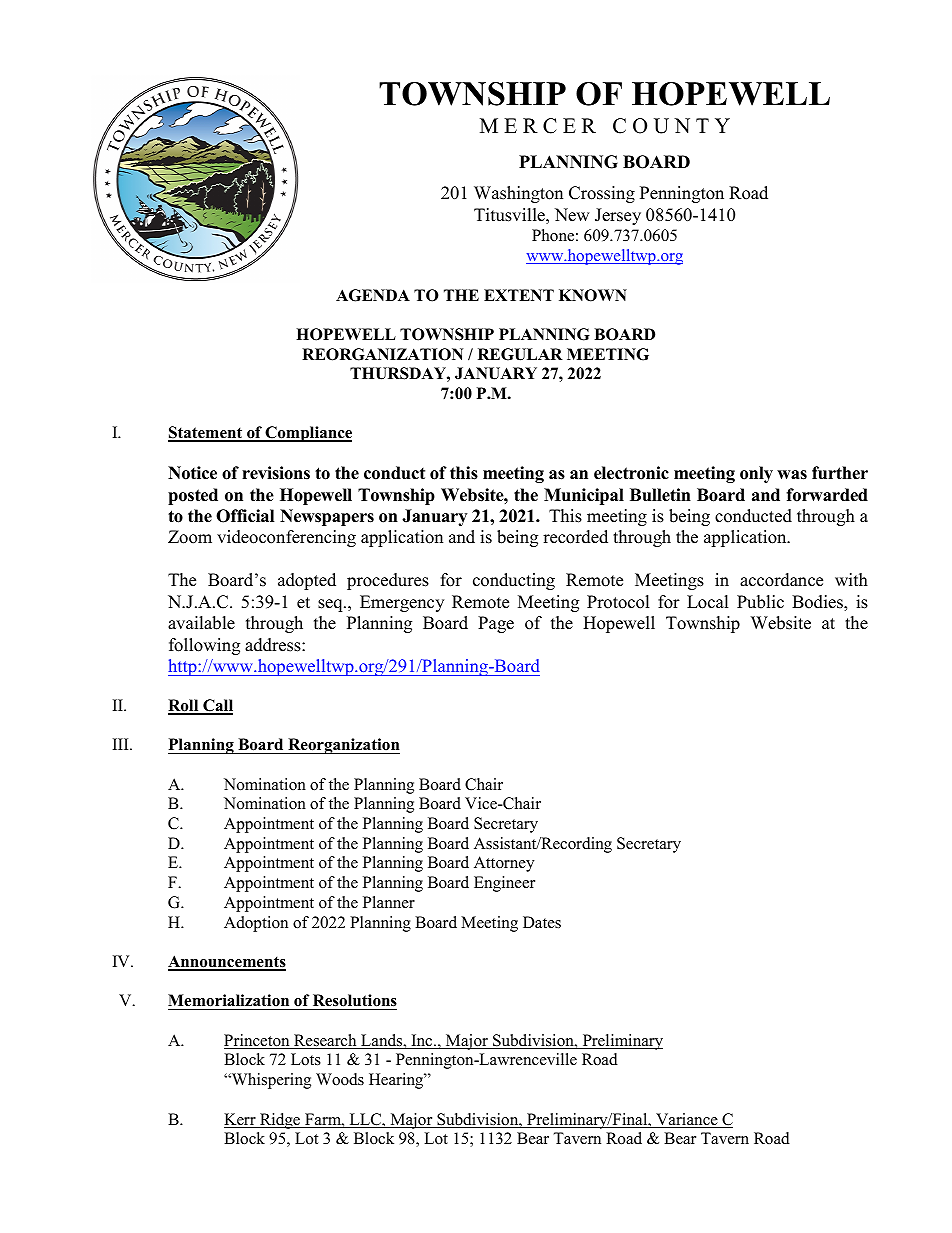 The image size is (952, 1233). Describe the element at coordinates (204, 646) in the page. I see `following` at that location.
